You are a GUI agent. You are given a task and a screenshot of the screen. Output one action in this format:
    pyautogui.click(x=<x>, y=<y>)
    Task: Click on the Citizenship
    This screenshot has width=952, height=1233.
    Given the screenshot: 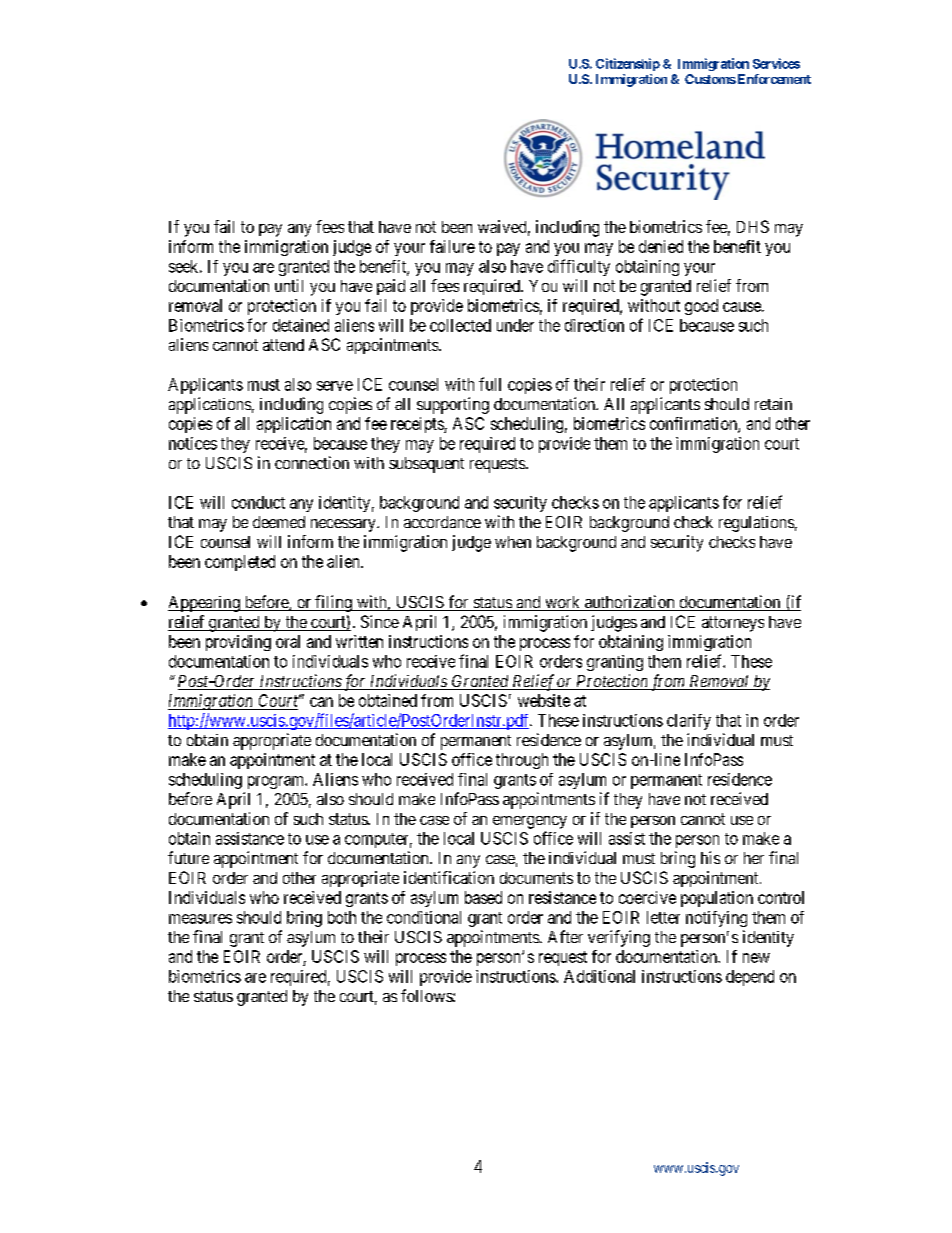 What is the action you would take?
    pyautogui.click(x=628, y=64)
